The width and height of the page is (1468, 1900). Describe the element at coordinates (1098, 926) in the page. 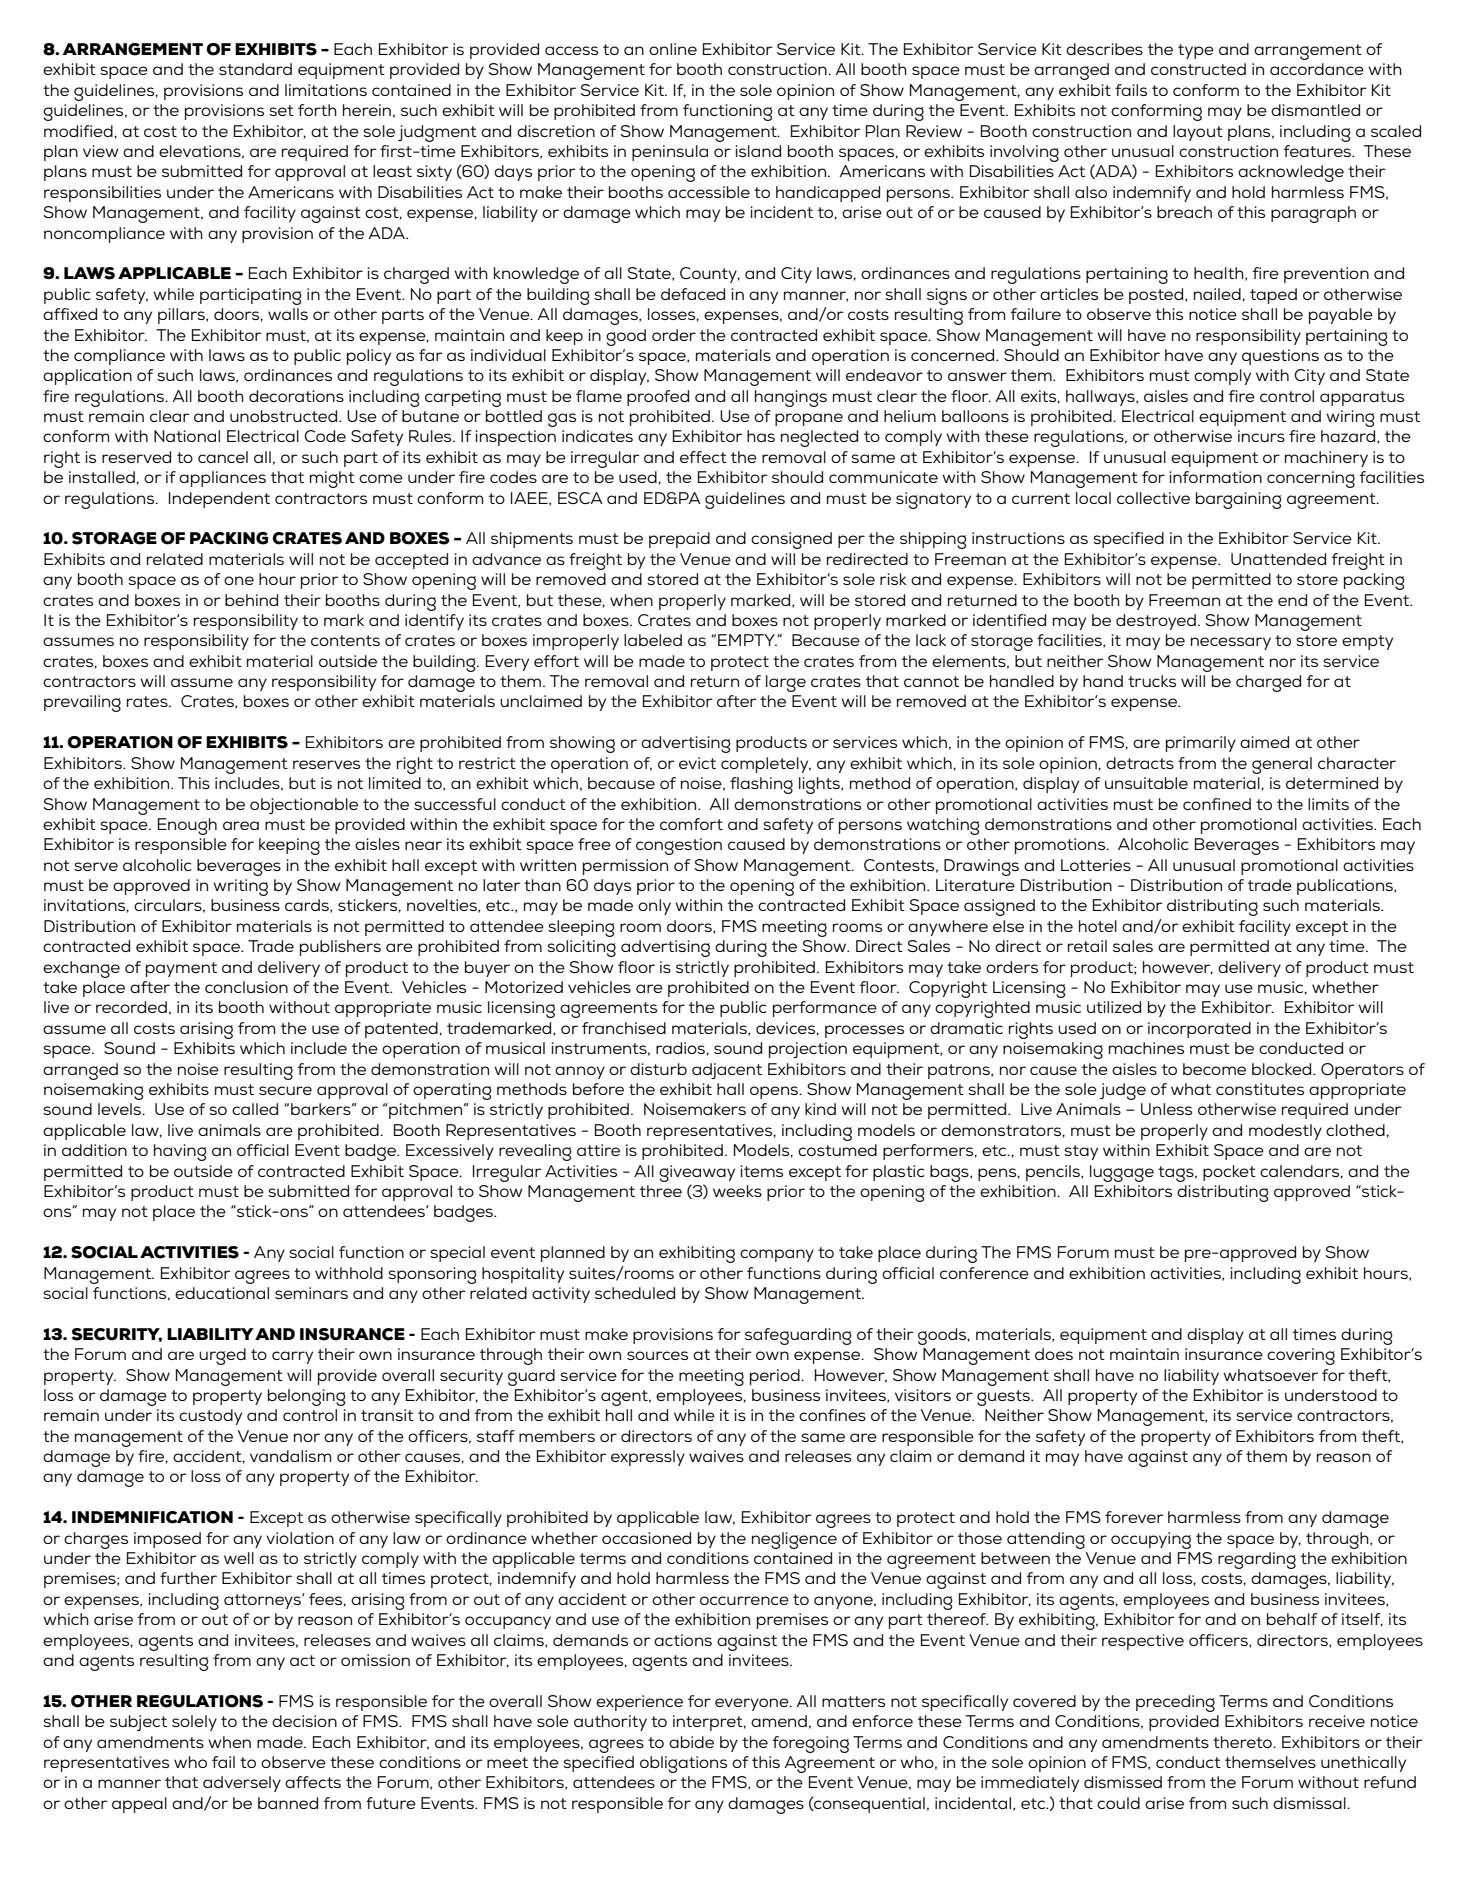

I see `hotel` at that location.
